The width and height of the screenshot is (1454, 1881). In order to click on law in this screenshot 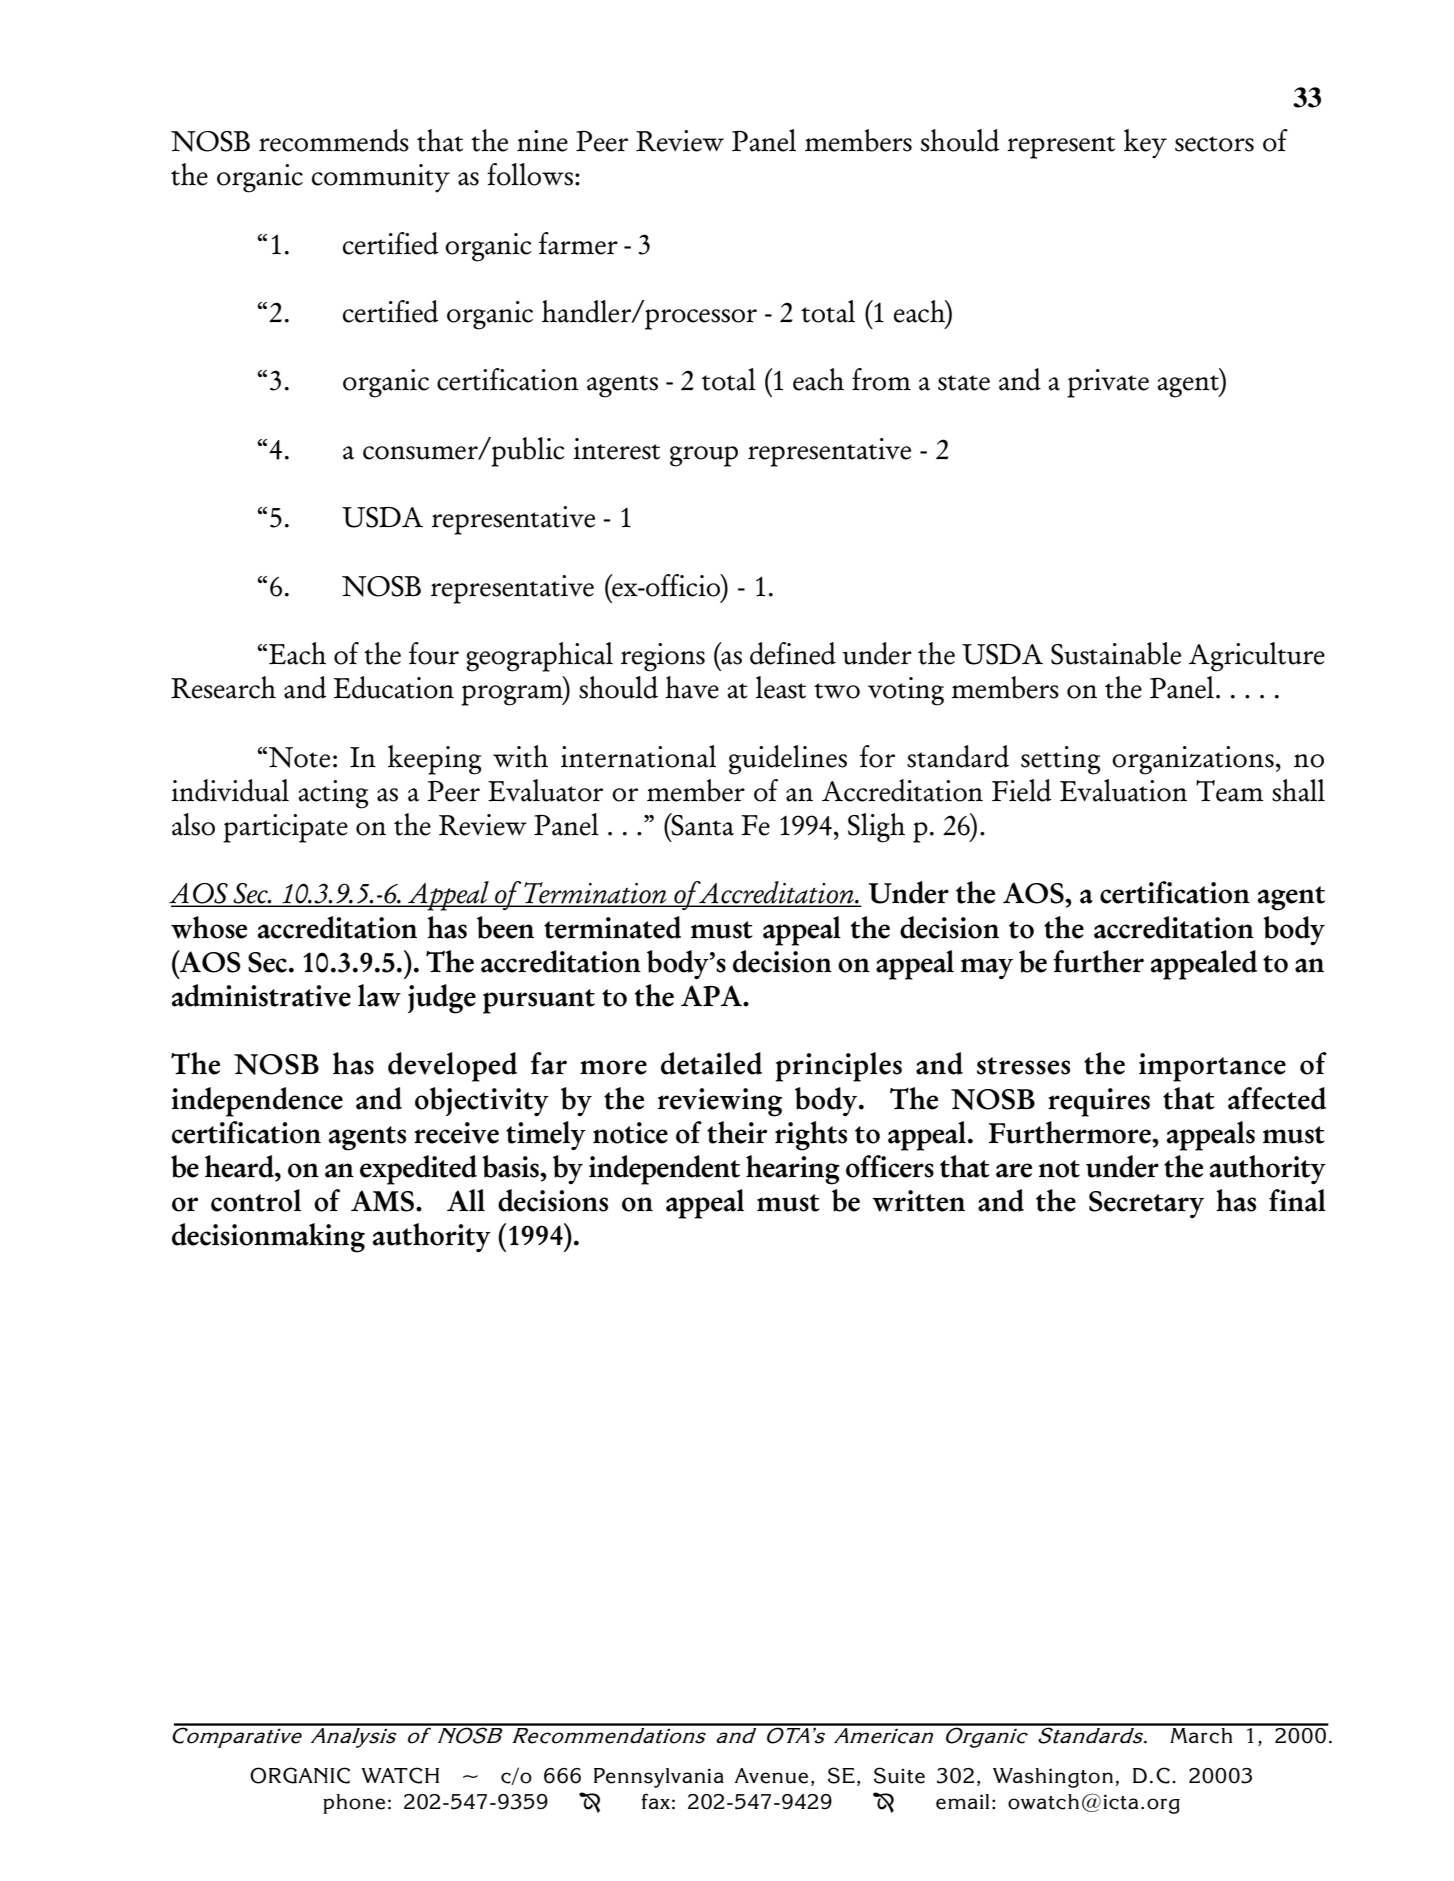, I will do `click(379, 995)`.
